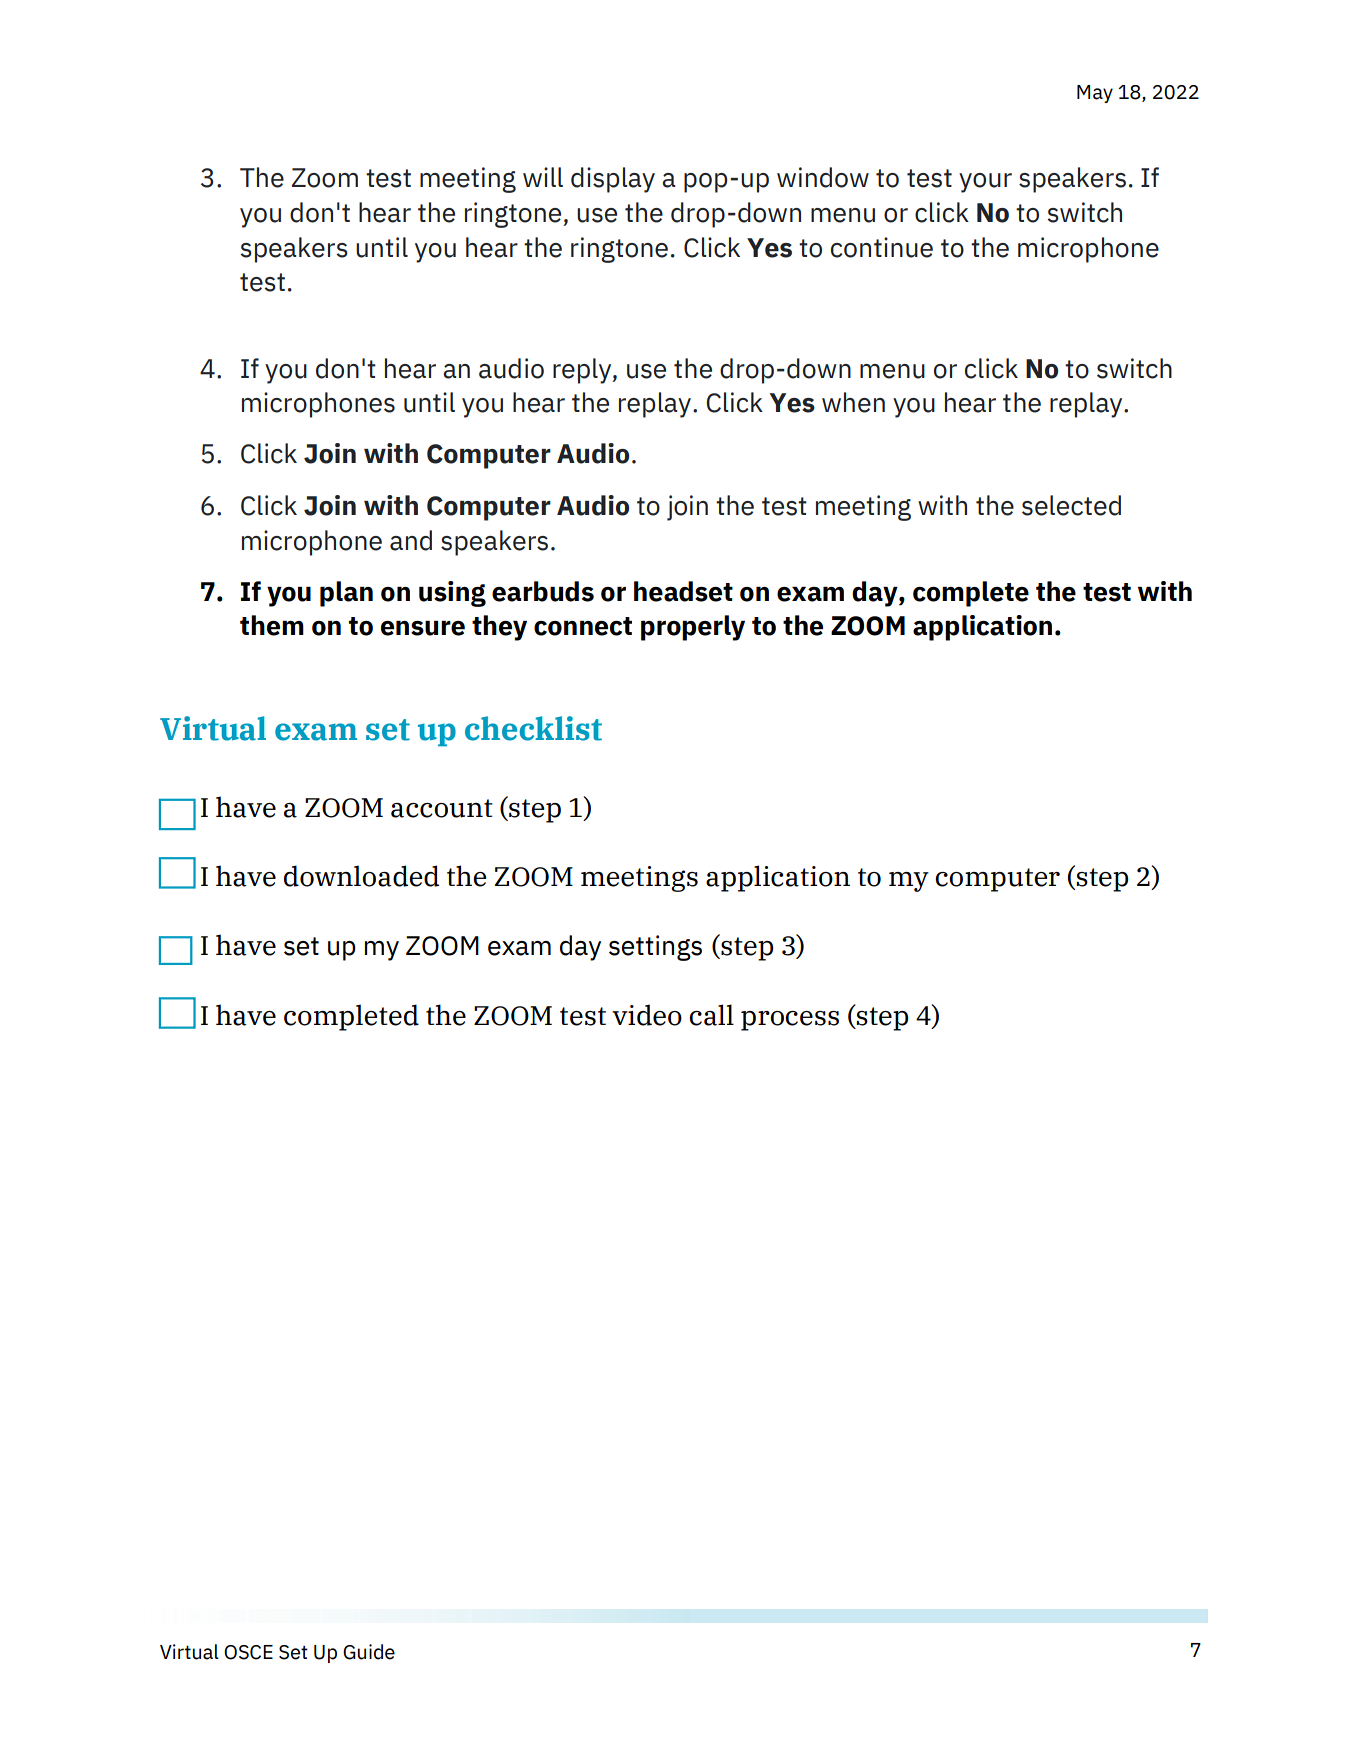  What do you see at coordinates (369, 1652) in the document?
I see `Guide` at bounding box center [369, 1652].
